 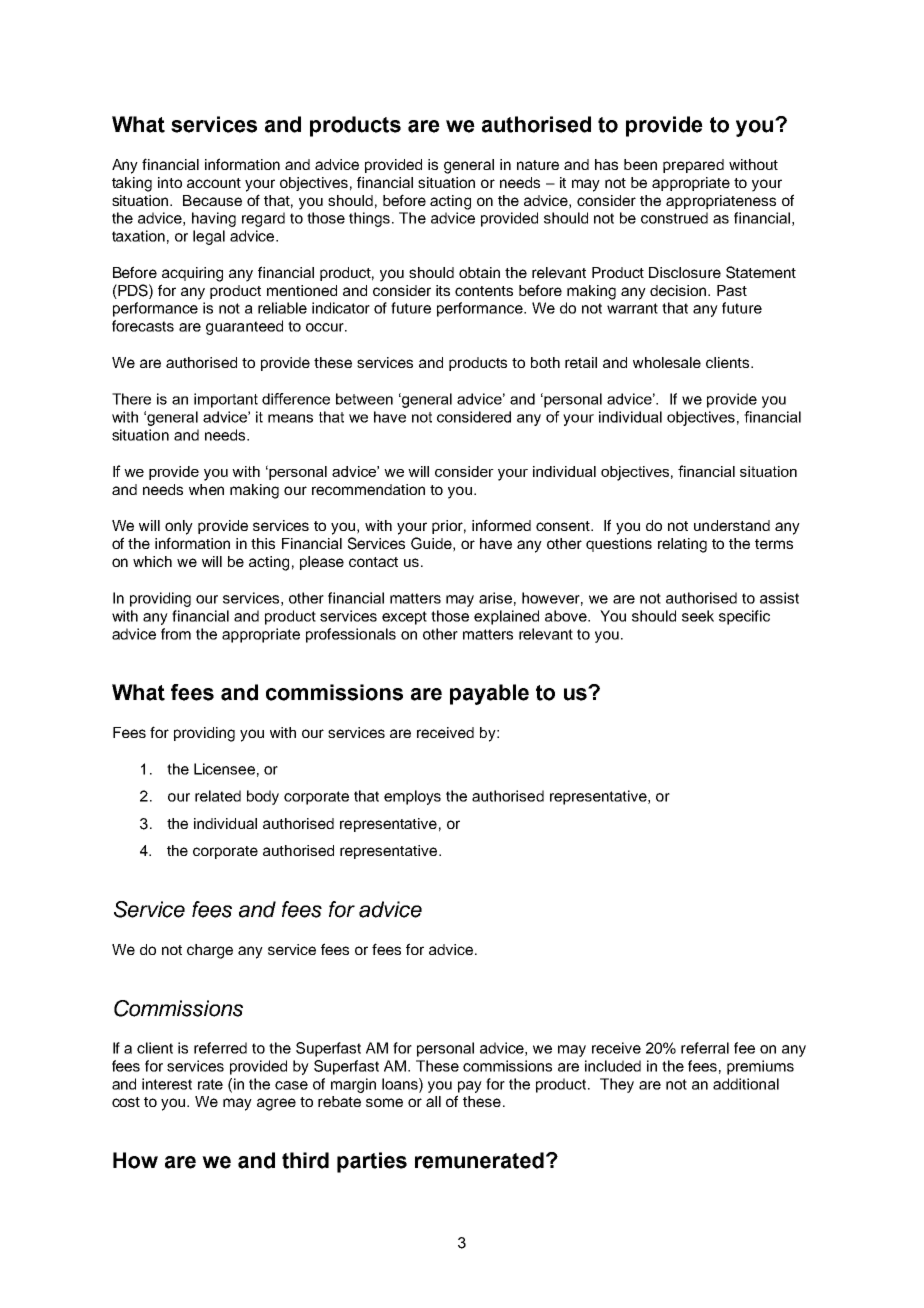 I want to click on from, so click(x=176, y=634).
